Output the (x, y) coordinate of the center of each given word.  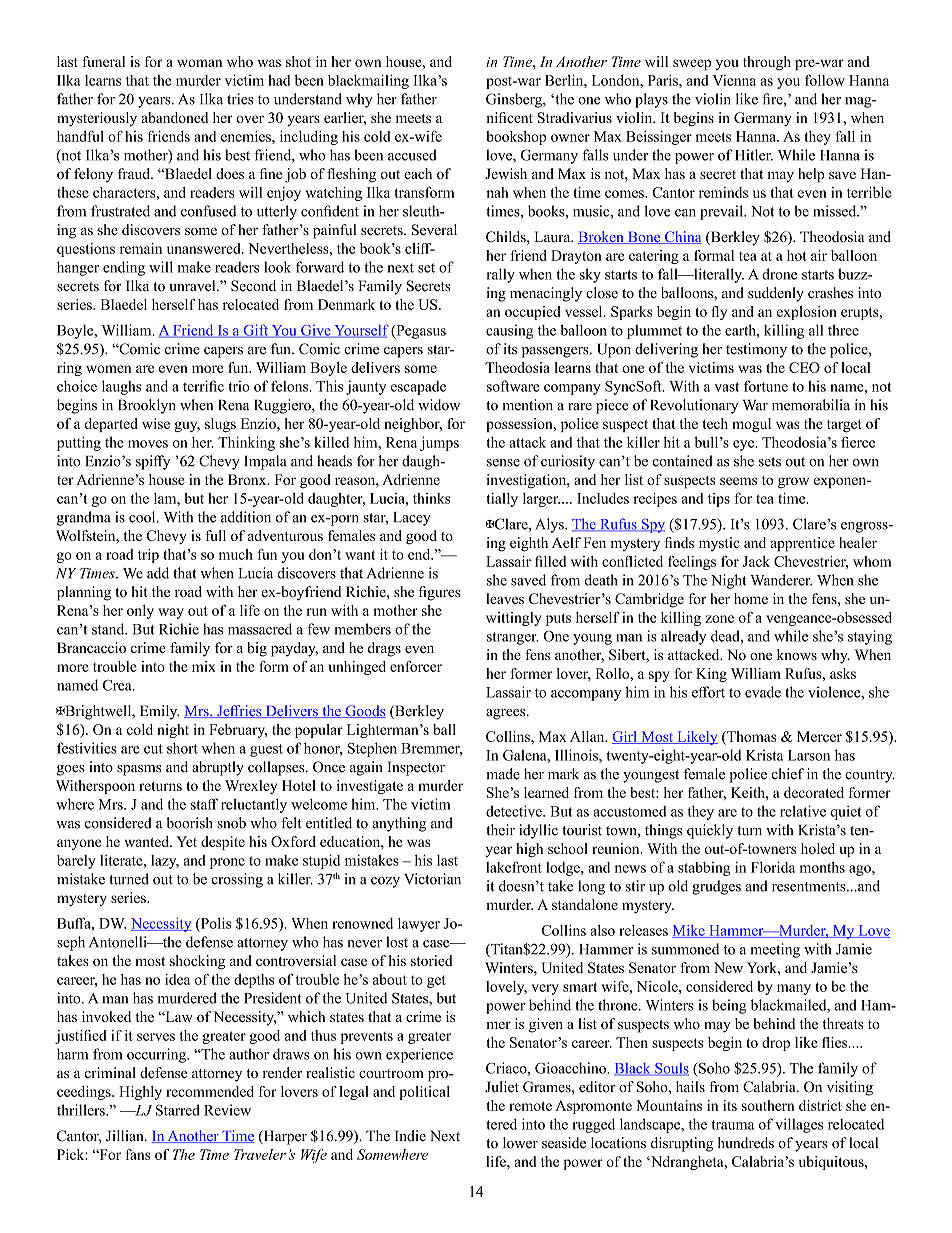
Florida (773, 867)
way (171, 613)
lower (520, 1143)
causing (509, 331)
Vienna (734, 80)
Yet (186, 841)
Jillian (126, 1136)
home (751, 598)
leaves (505, 598)
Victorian (432, 879)
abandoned (174, 117)
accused (412, 155)
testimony (756, 350)
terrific (203, 386)
